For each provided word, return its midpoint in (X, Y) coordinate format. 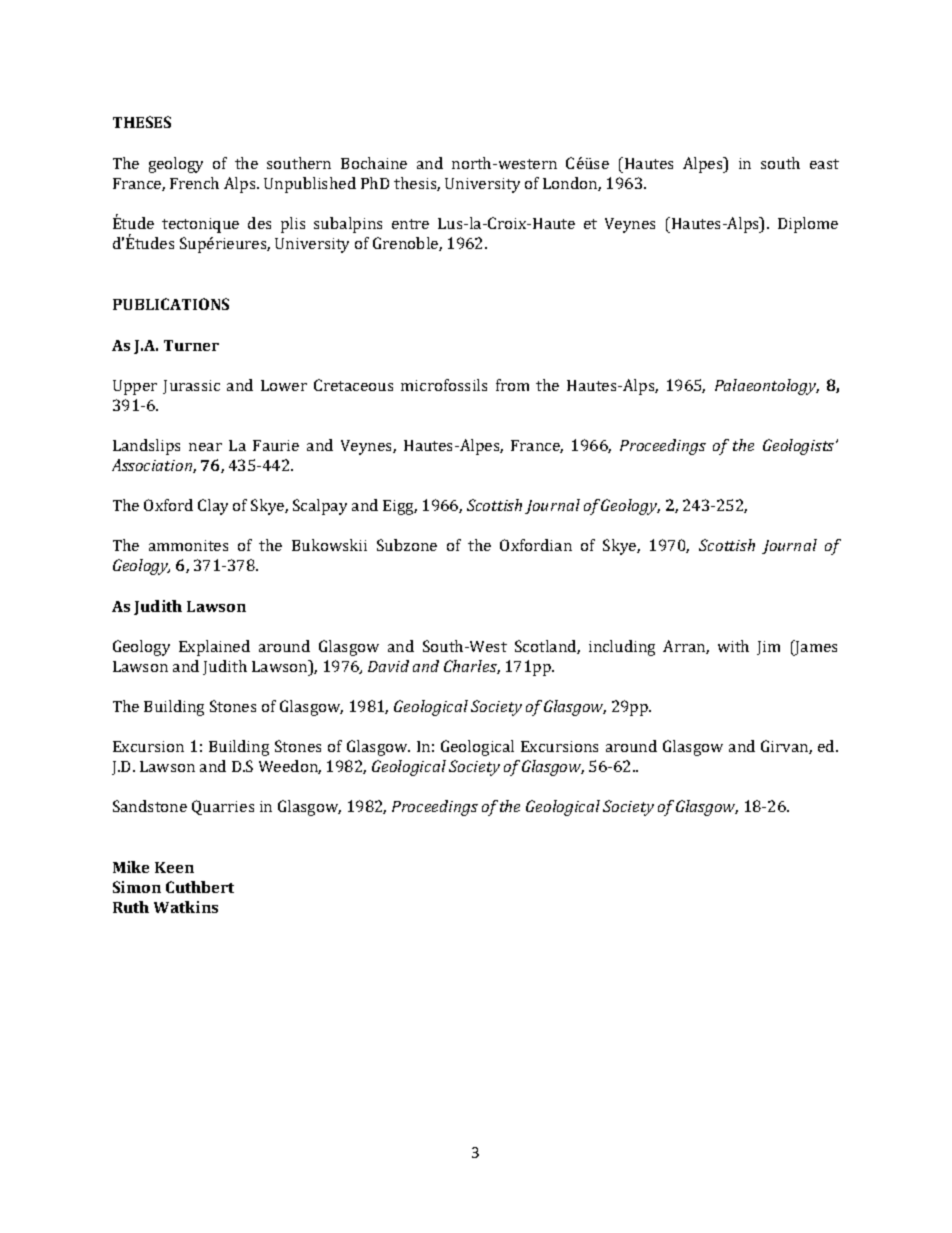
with (733, 646)
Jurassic (191, 387)
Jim (768, 648)
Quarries (223, 807)
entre (410, 224)
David (388, 666)
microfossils (444, 385)
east (824, 164)
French (194, 183)
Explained (214, 648)
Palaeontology (767, 387)
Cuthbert (200, 887)
